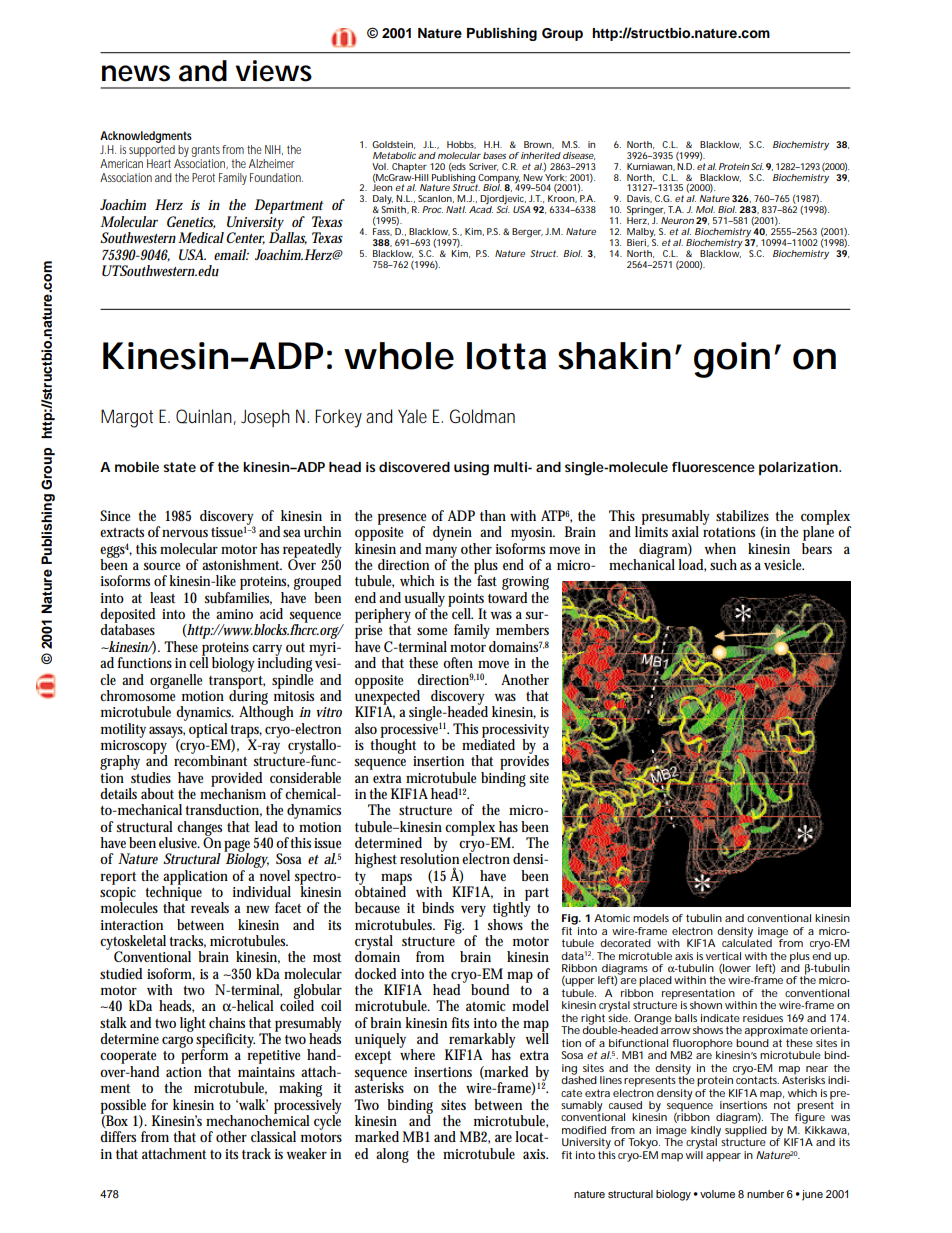  Describe the element at coordinates (159, 163) in the screenshot. I see `Heart` at that location.
